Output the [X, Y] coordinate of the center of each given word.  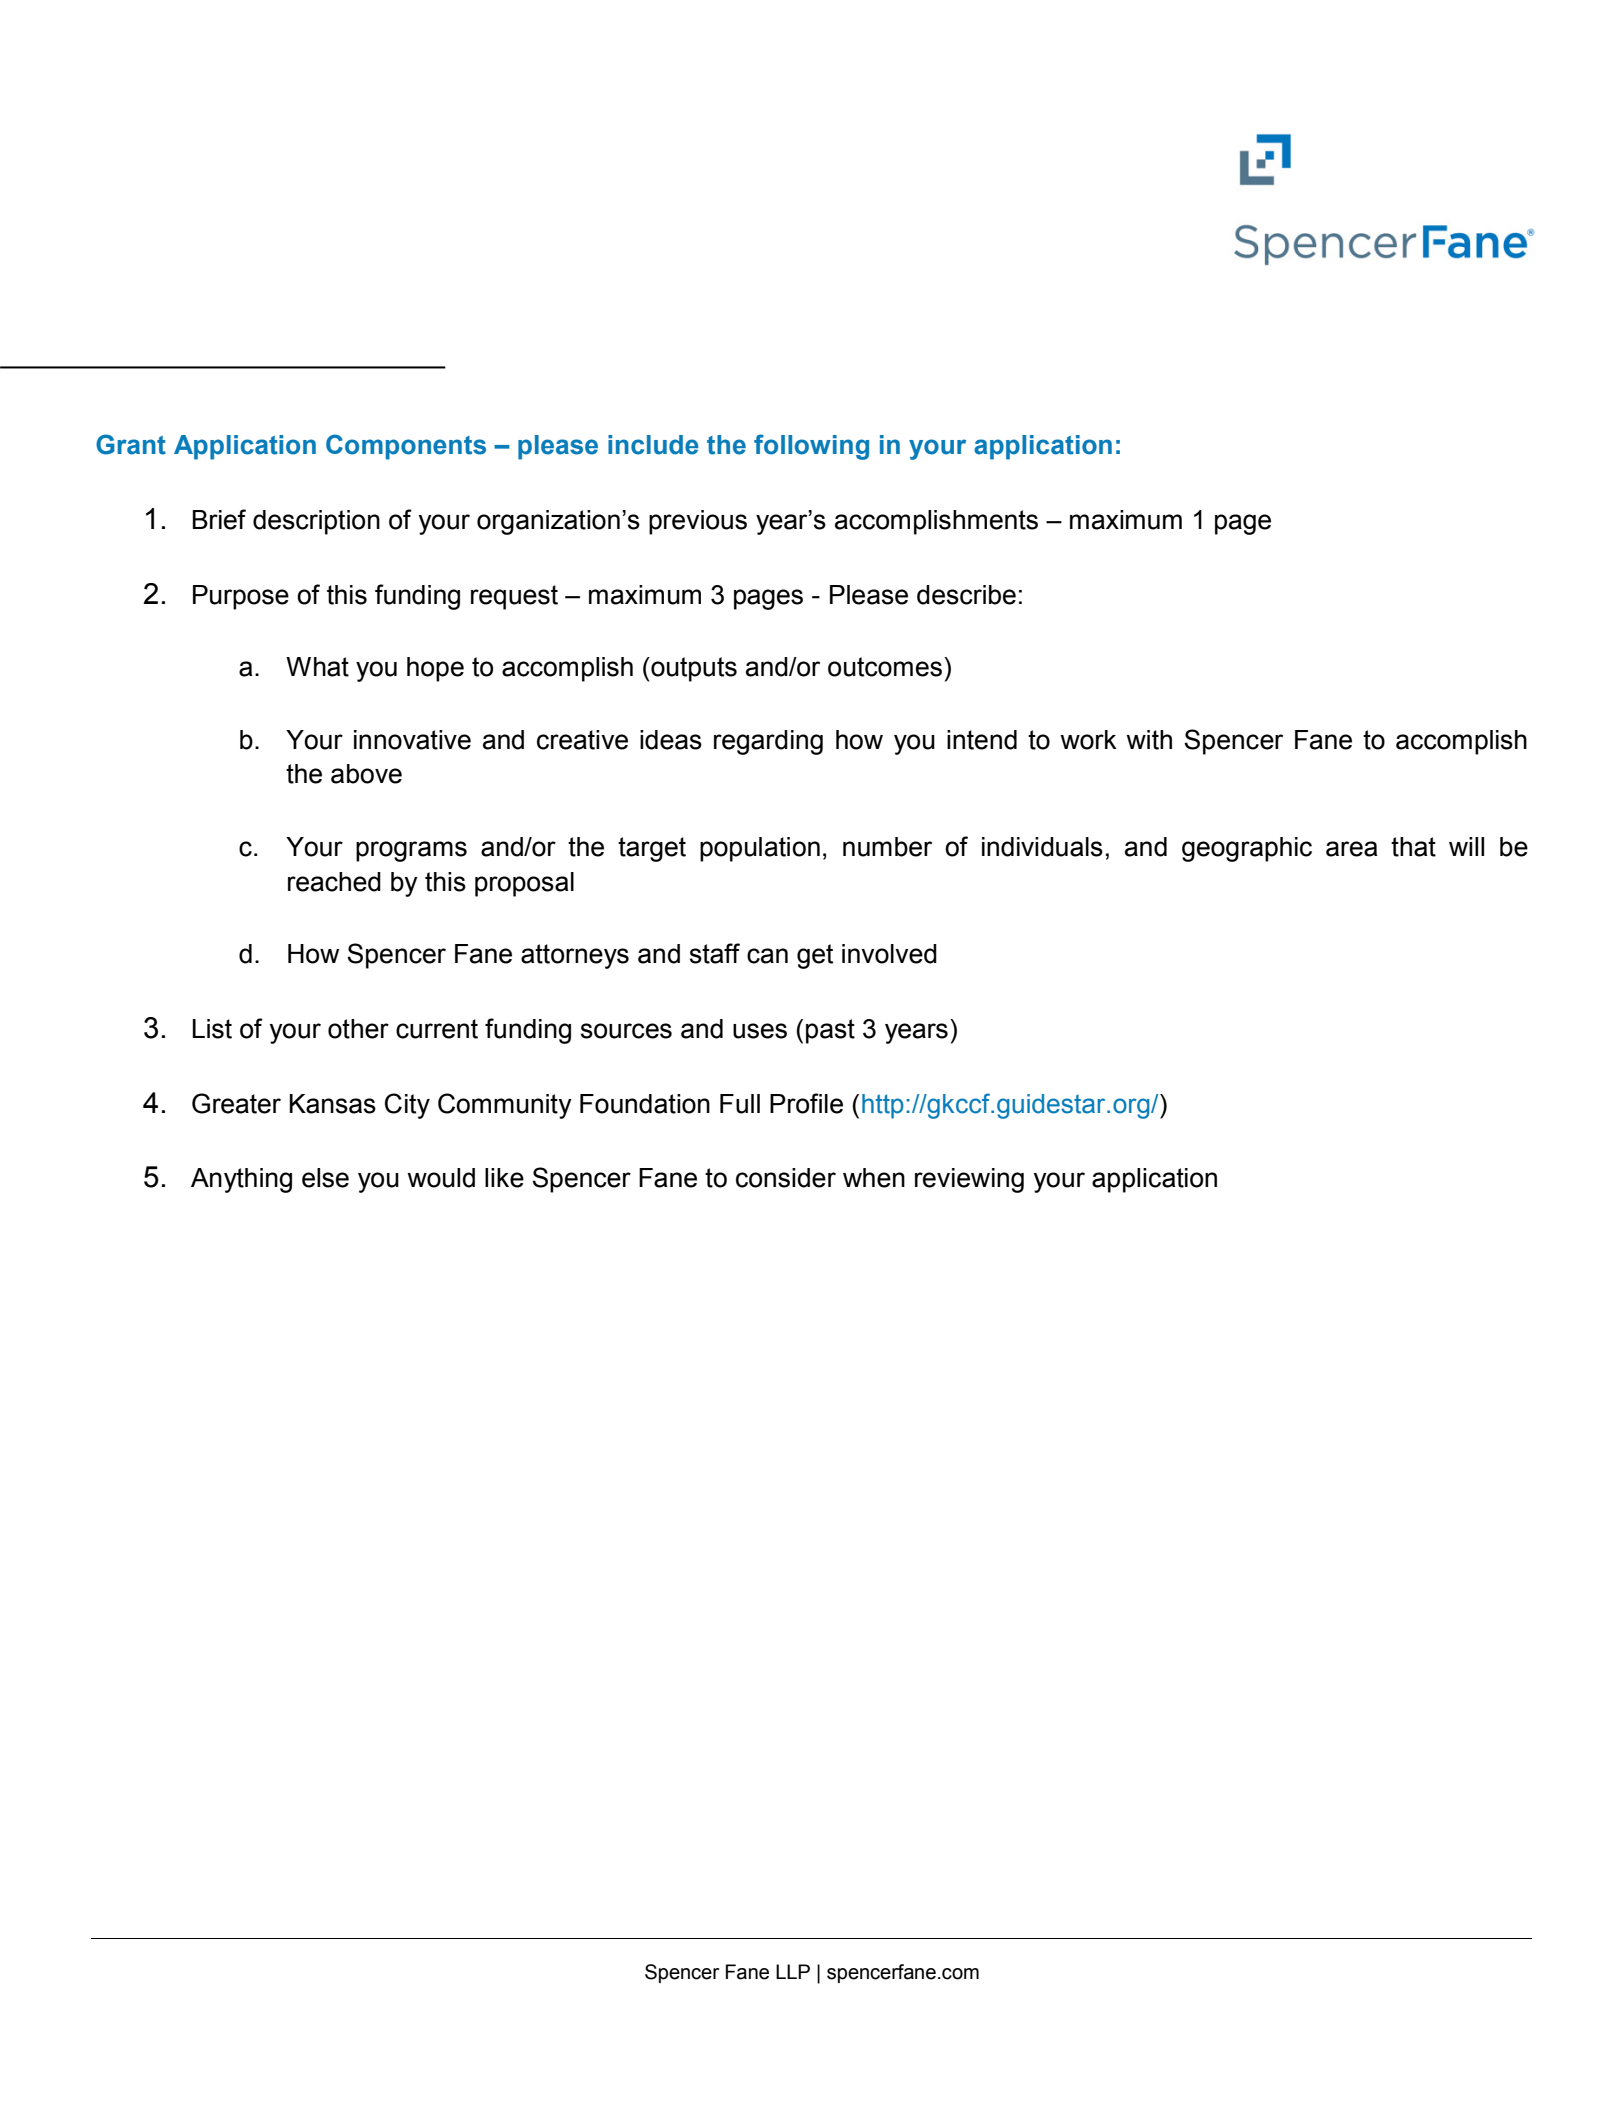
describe [966, 595]
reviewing [969, 1180]
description [316, 522]
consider [786, 1178]
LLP [793, 1971]
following [811, 447]
